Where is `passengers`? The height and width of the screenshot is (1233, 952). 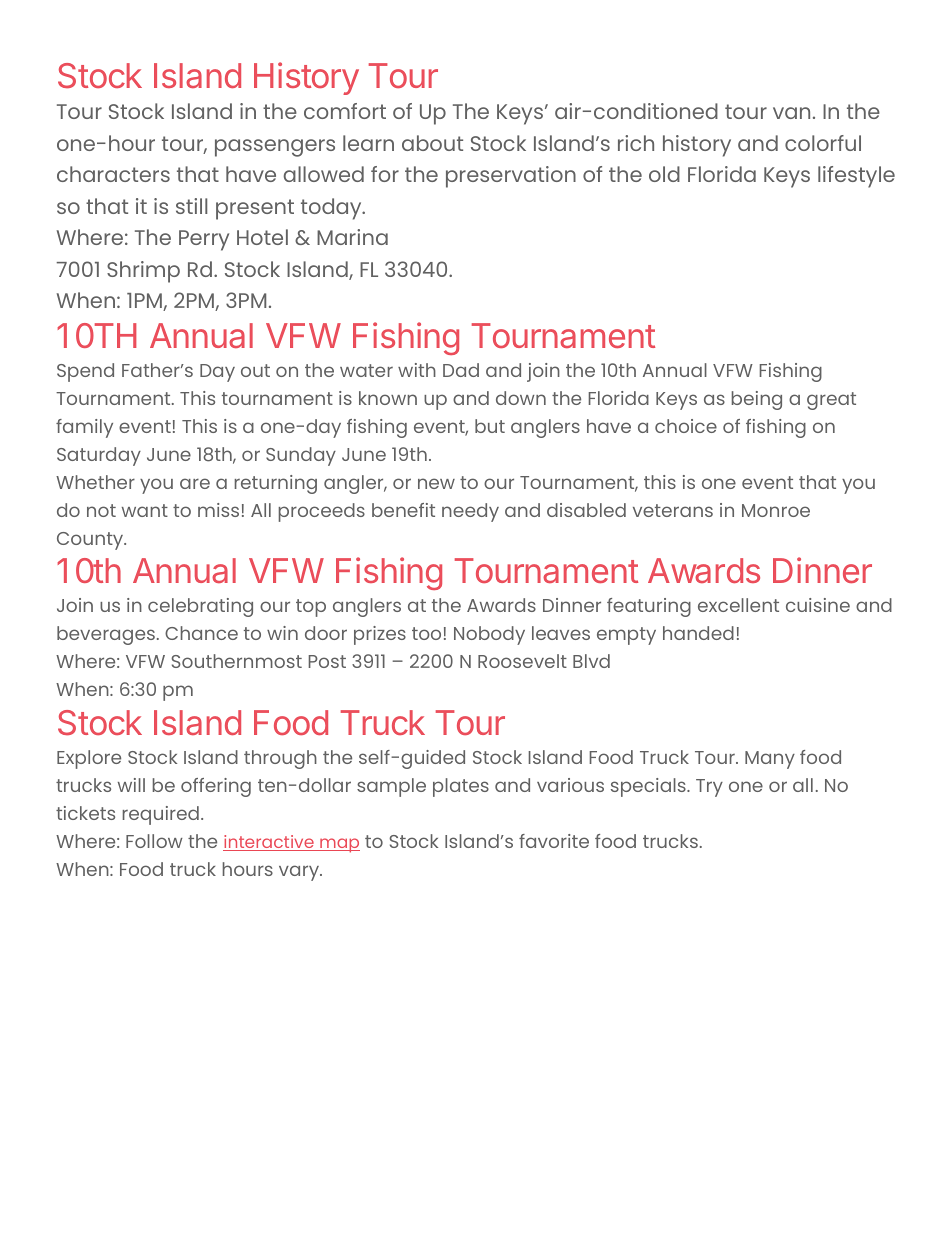 passengers is located at coordinates (275, 148).
